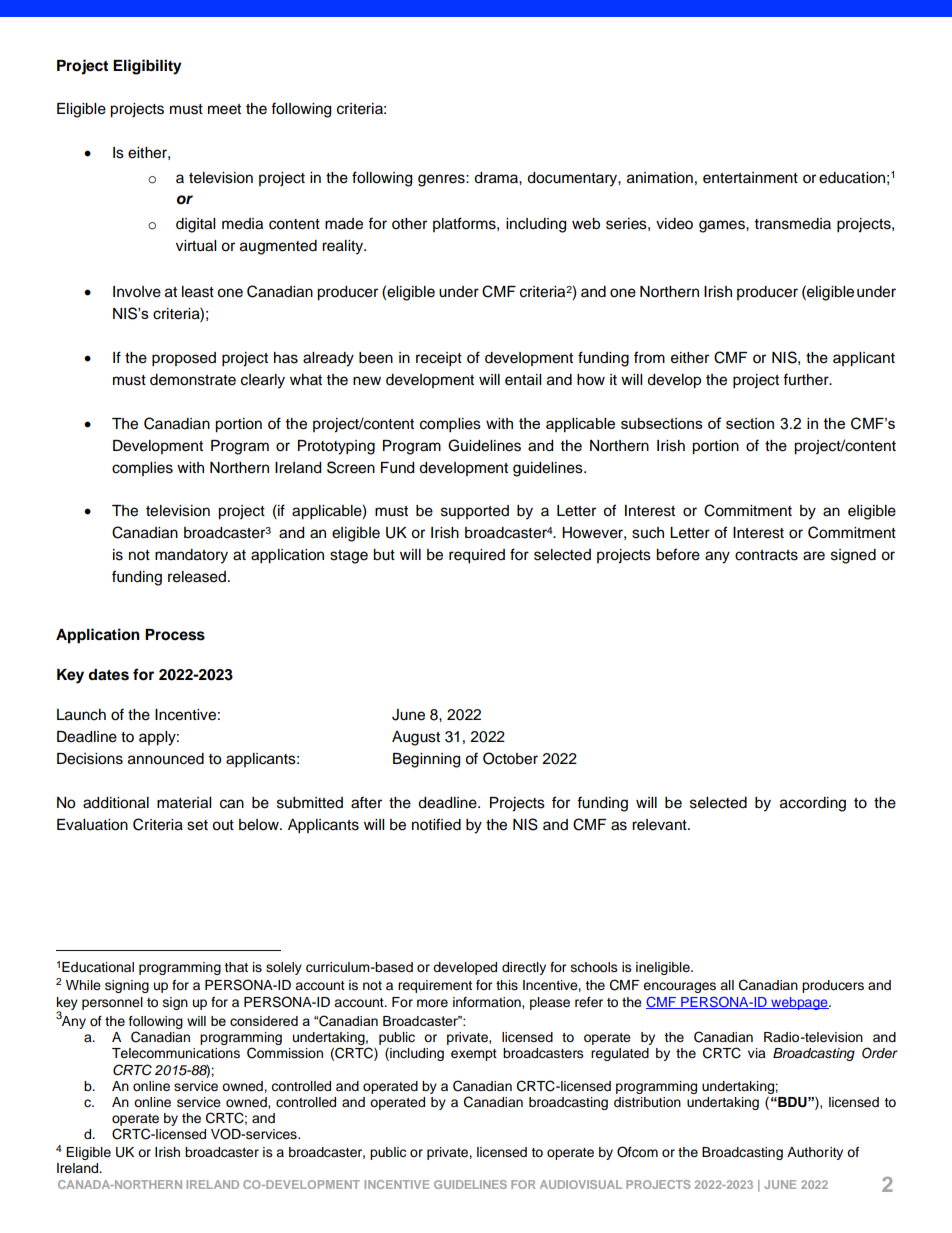  What do you see at coordinates (475, 512) in the image?
I see `supported` at bounding box center [475, 512].
